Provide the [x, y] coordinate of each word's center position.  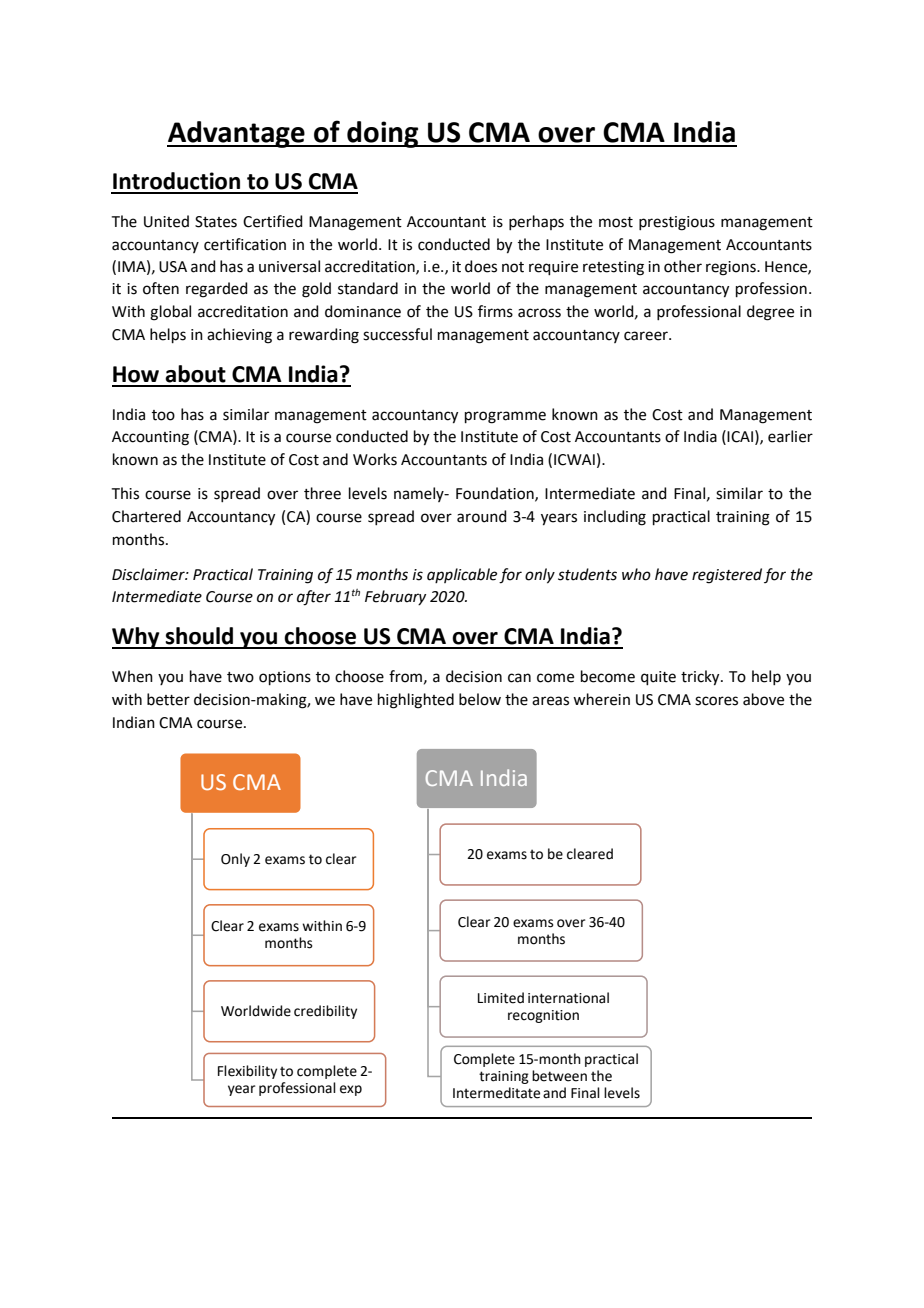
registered [727, 576]
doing [383, 134]
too [163, 415]
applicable [462, 575]
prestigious [677, 223]
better [168, 699]
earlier [790, 436]
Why [137, 638]
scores [716, 701]
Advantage [237, 134]
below [480, 699]
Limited [501, 998]
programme [505, 417]
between [559, 1076]
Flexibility [247, 1072]
